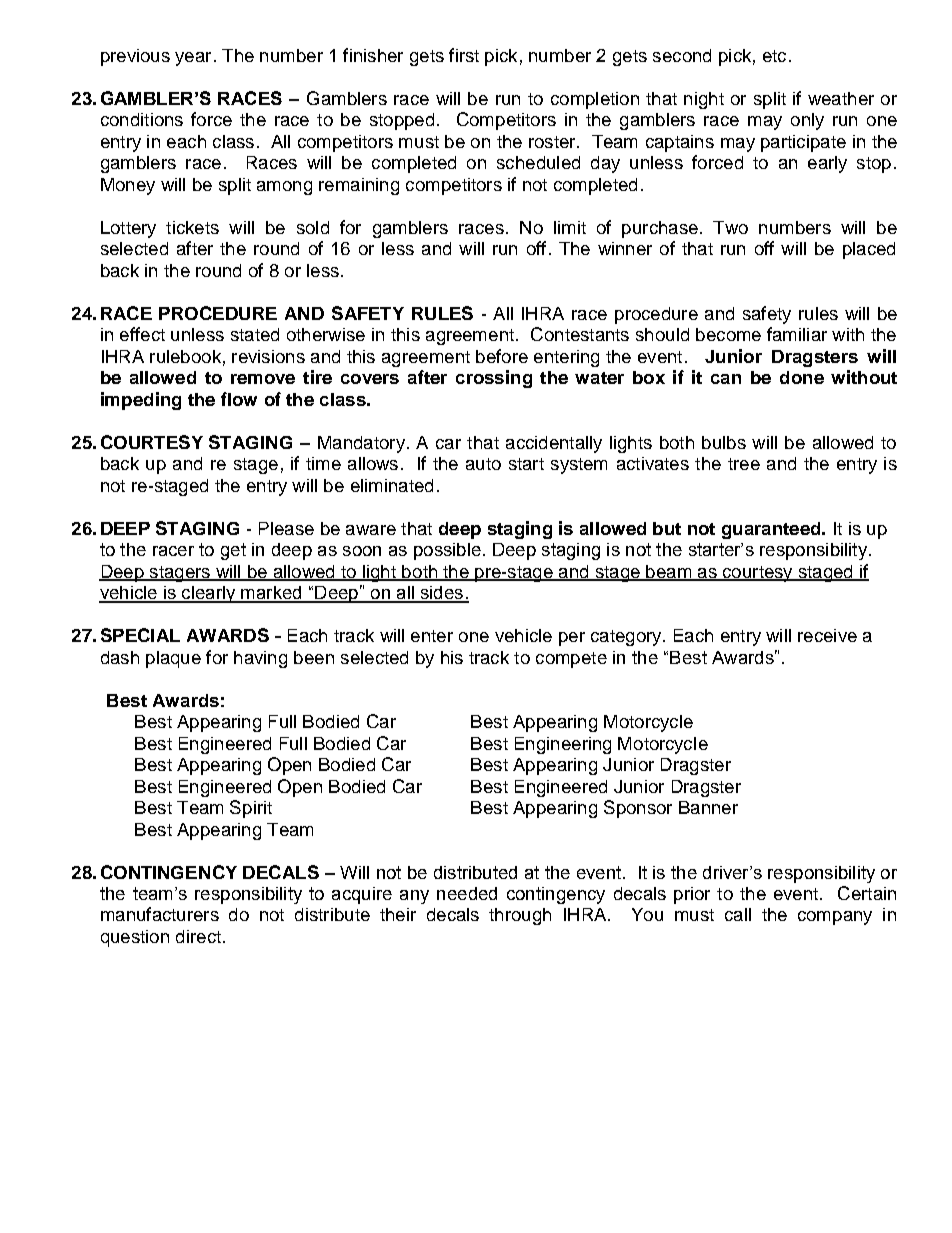  What do you see at coordinates (198, 936) in the document?
I see `direct` at bounding box center [198, 936].
